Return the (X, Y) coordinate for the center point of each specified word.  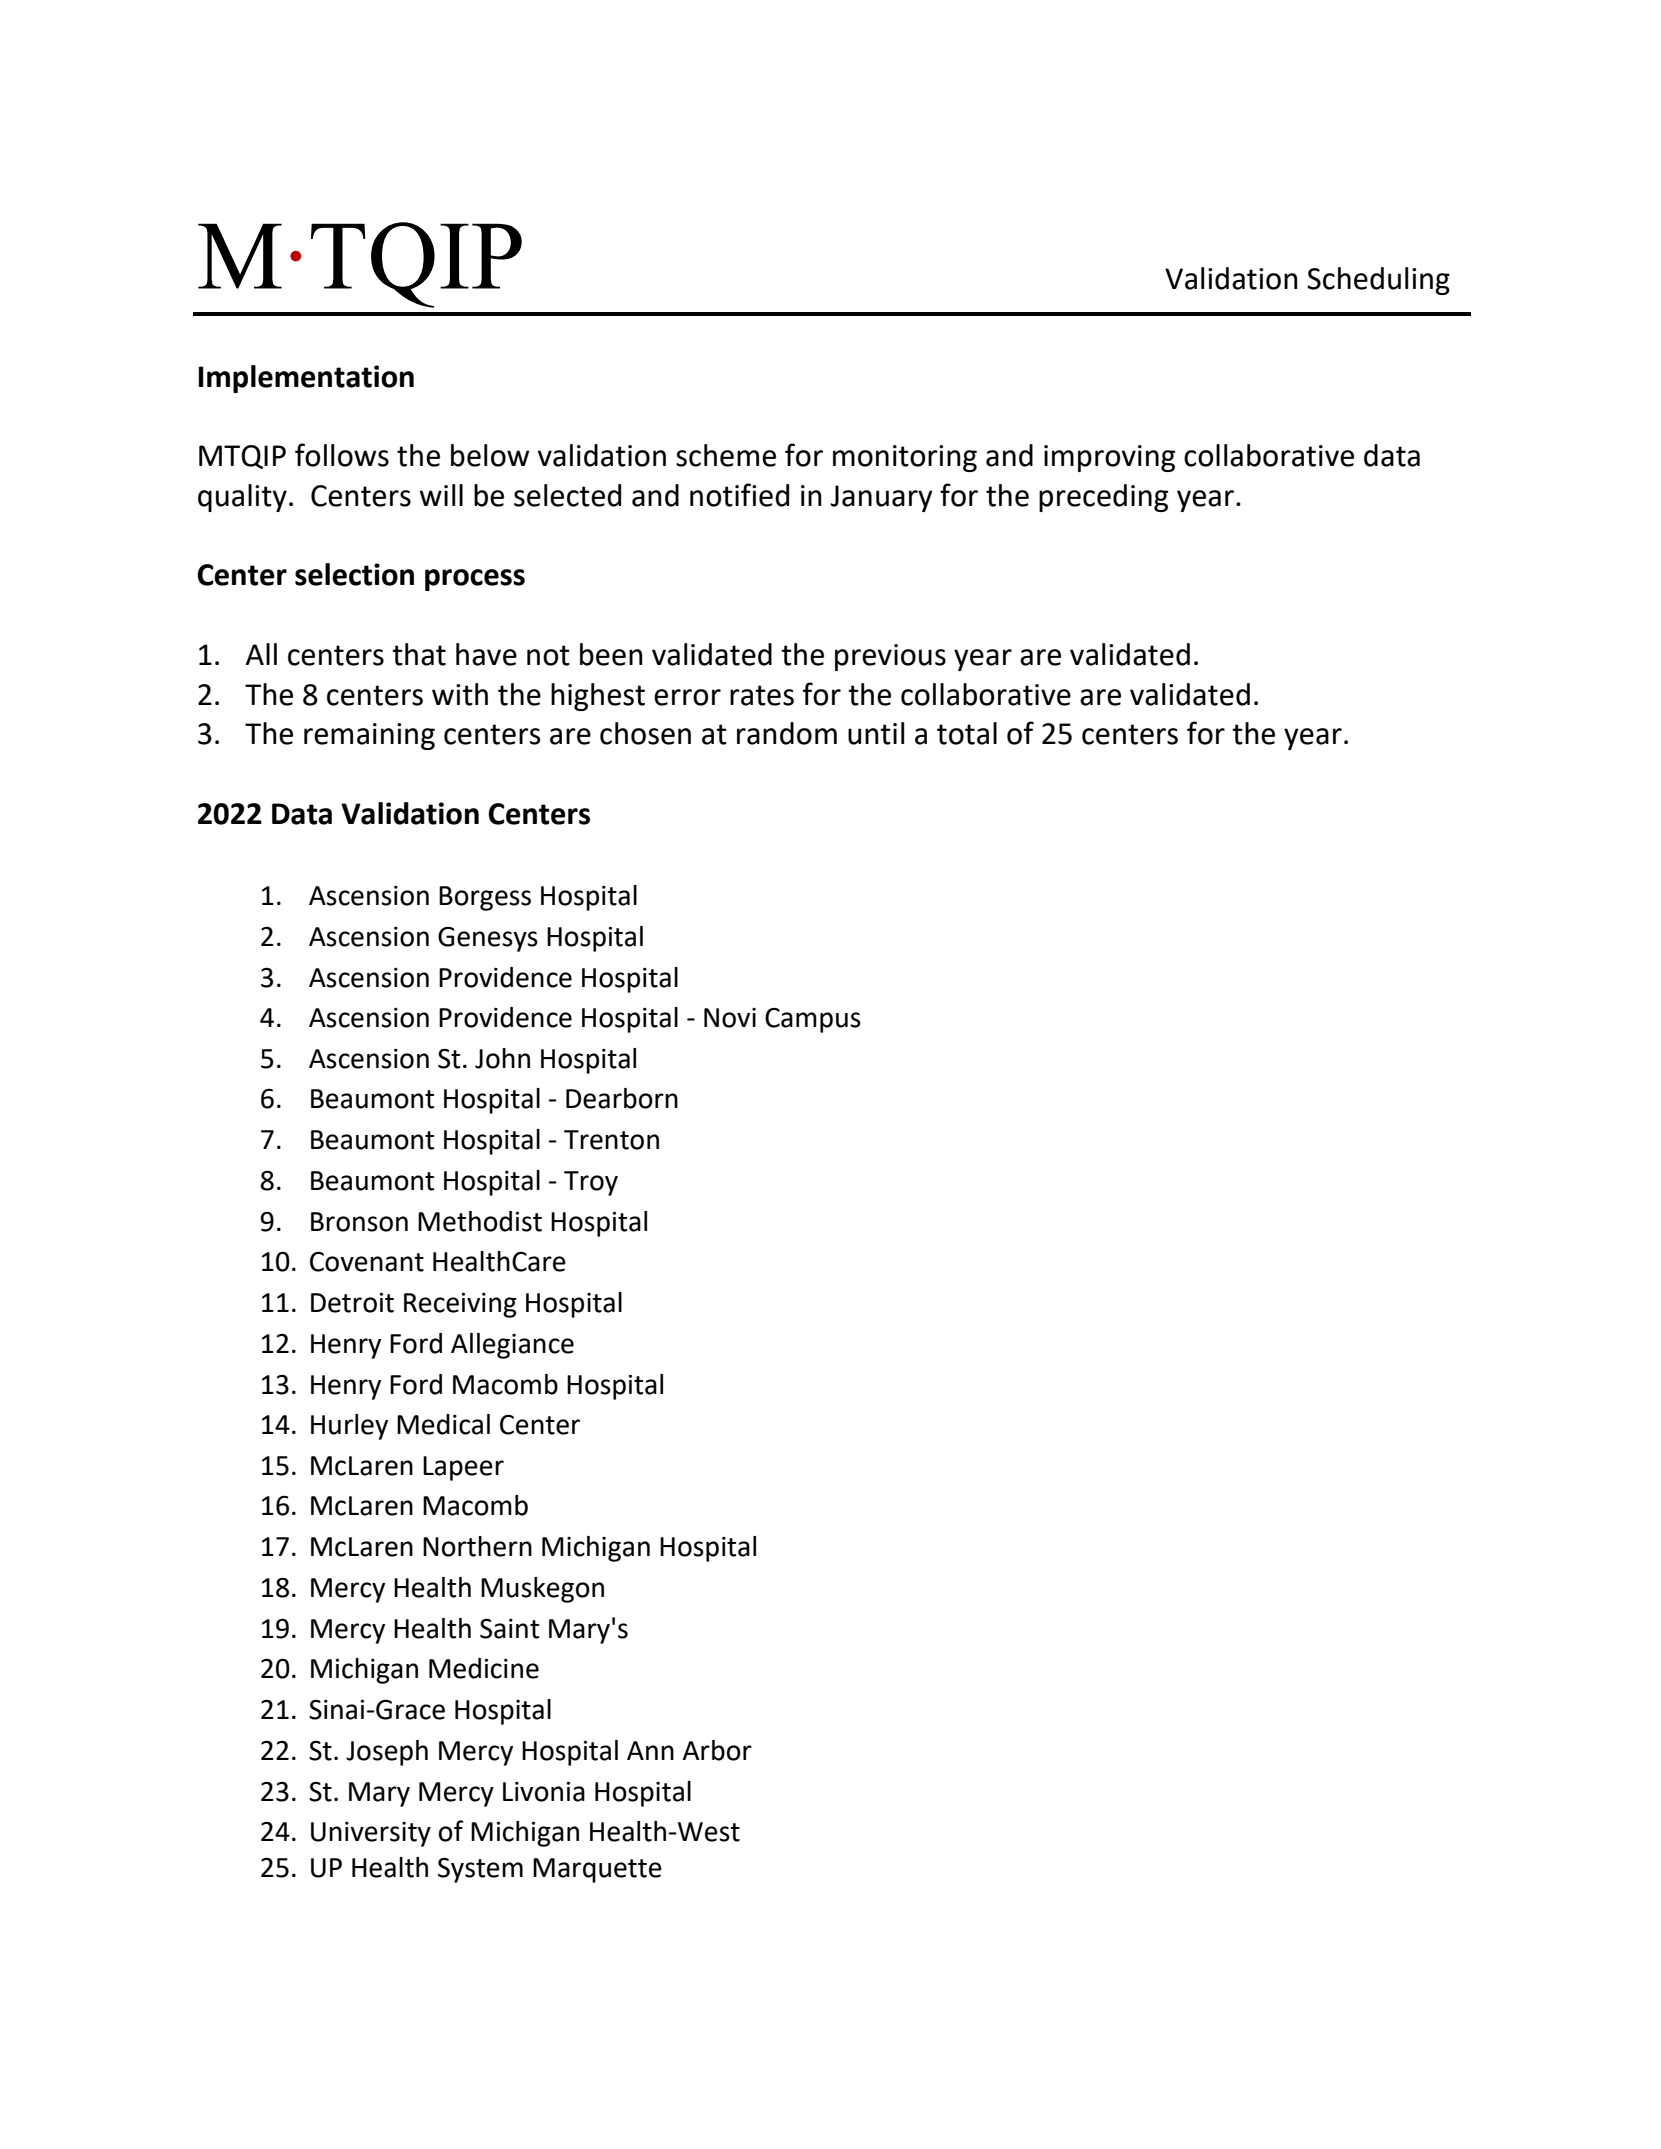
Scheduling (1378, 281)
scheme (726, 455)
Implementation (306, 379)
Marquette (597, 1870)
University (371, 1834)
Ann (650, 1750)
